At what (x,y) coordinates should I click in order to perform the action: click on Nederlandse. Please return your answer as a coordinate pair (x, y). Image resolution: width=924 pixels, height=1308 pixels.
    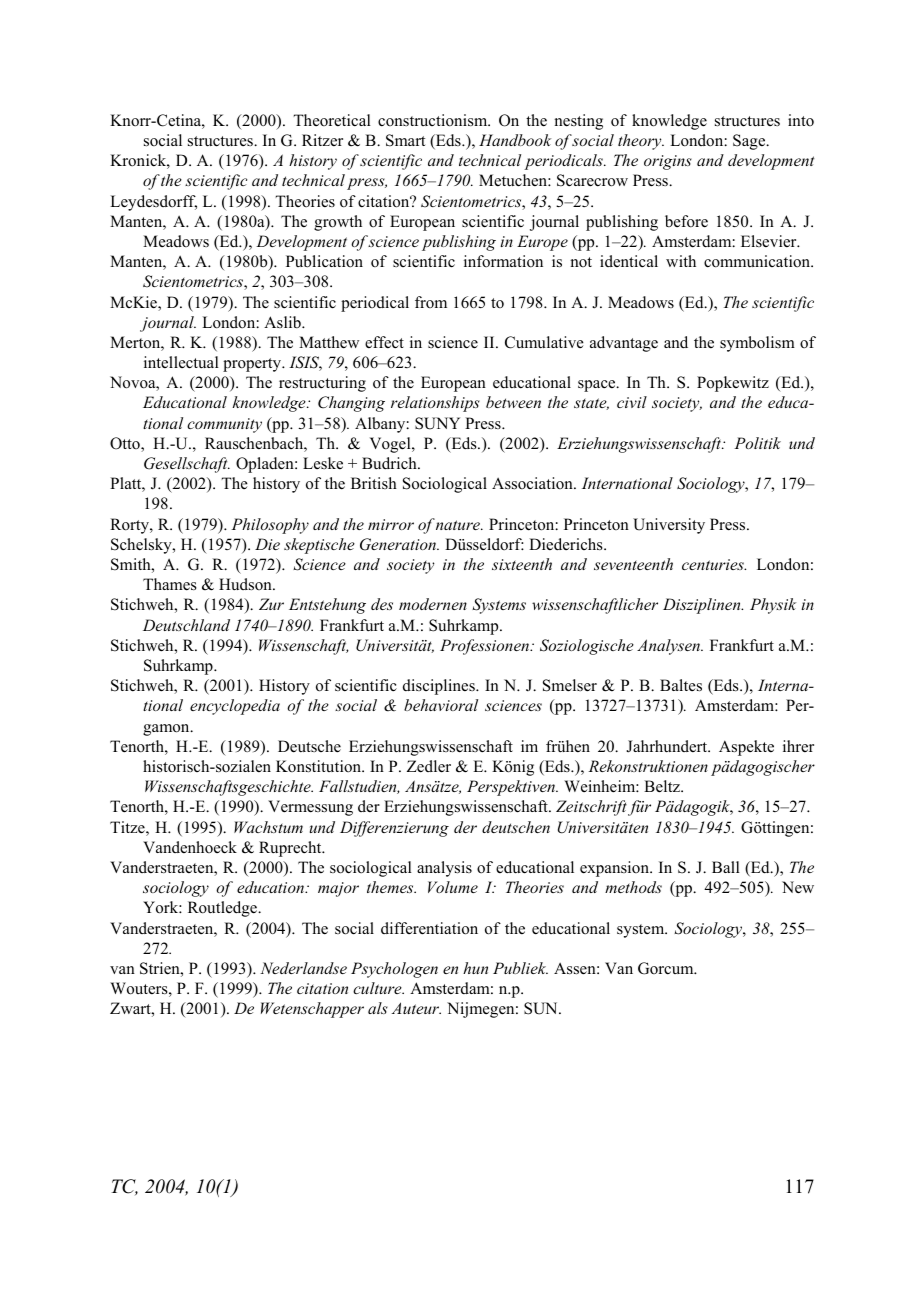
    Looking at the image, I should click on (303, 968).
